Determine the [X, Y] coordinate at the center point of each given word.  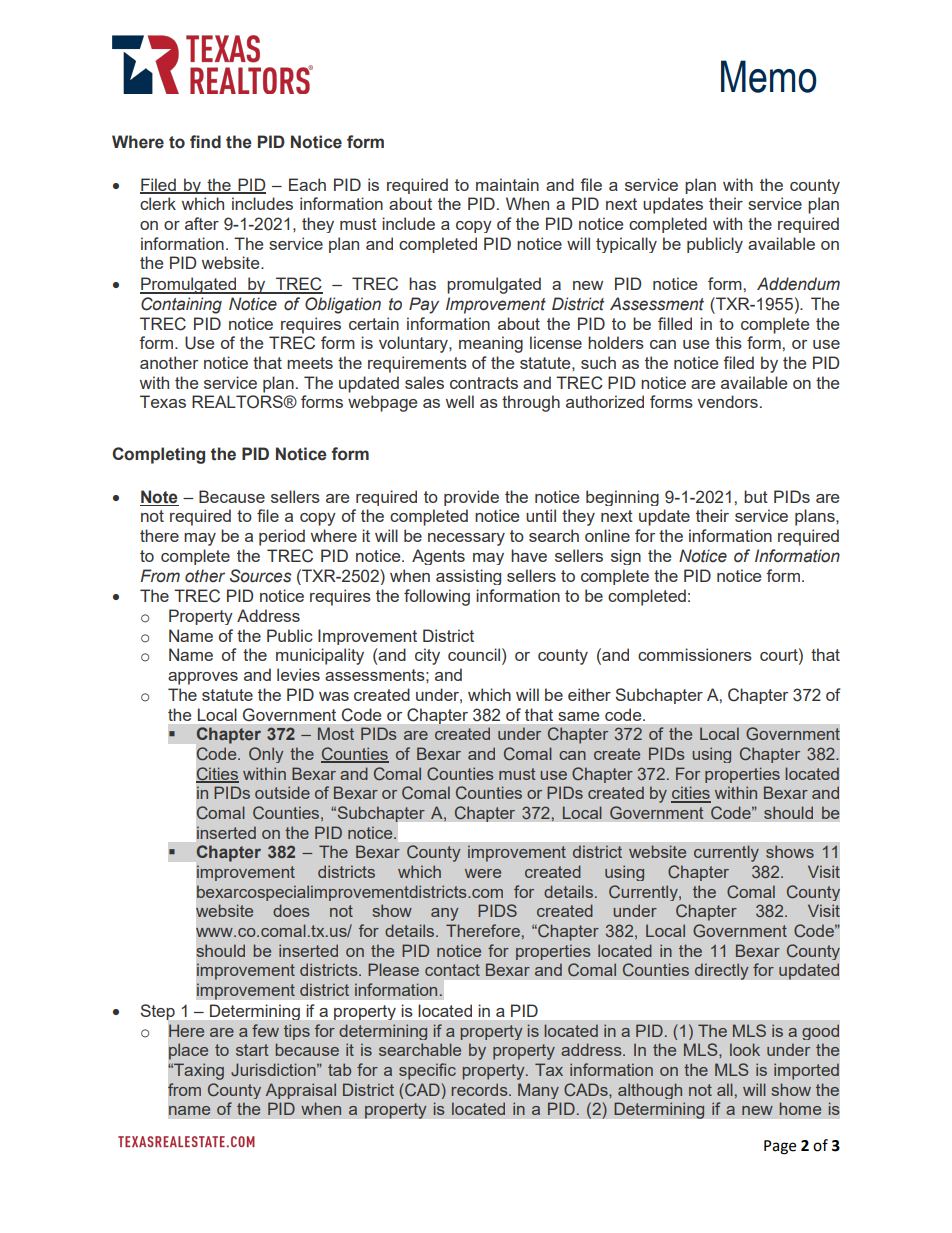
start [252, 1050]
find [205, 142]
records [481, 1089]
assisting [468, 577]
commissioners [695, 654]
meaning [491, 344]
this [728, 342]
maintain [507, 184]
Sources [260, 576]
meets [310, 363]
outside [282, 792]
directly [721, 971]
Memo [769, 76]
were [483, 873]
